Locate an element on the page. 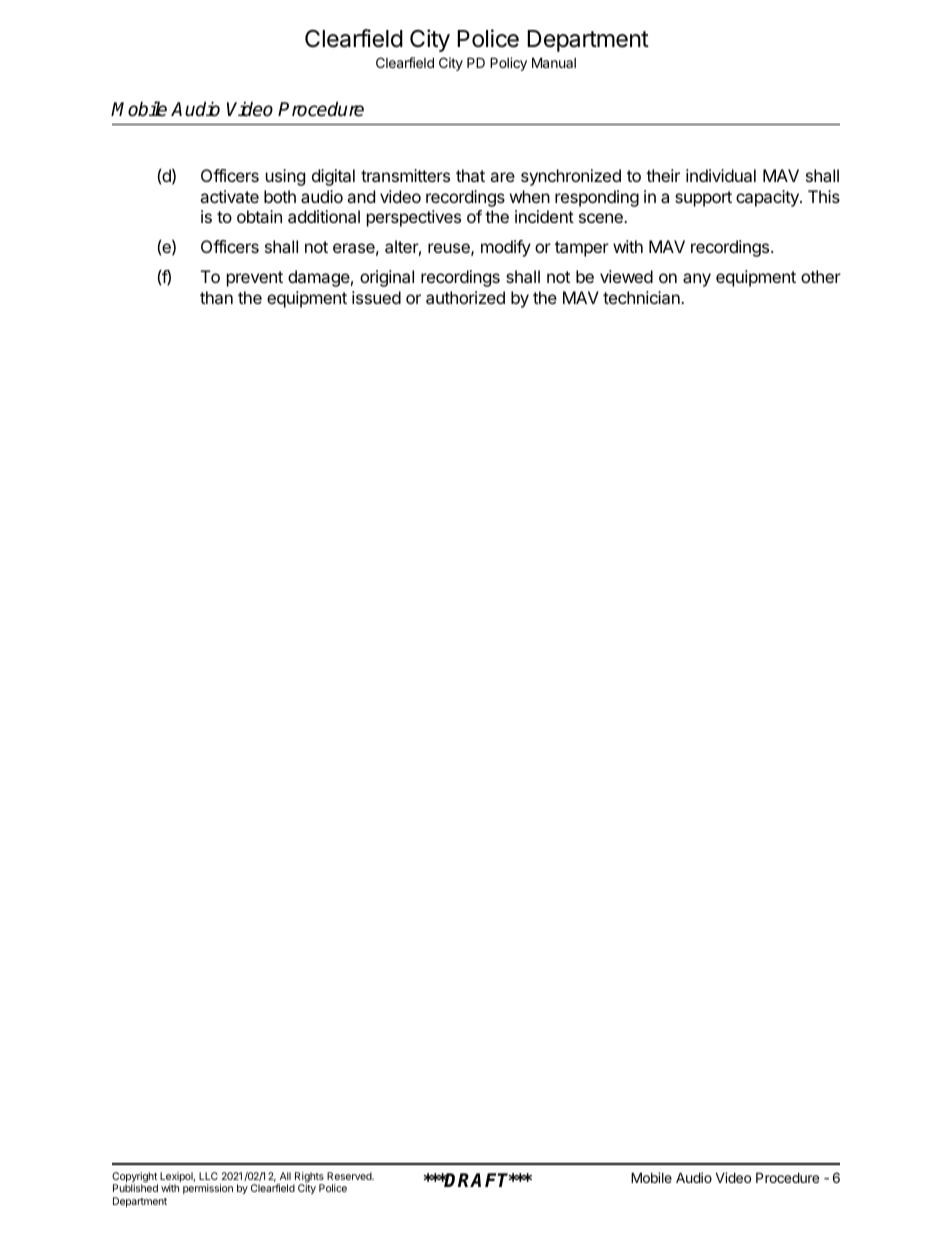 Image resolution: width=952 pixels, height=1233 pixels. Reserved is located at coordinates (350, 1176).
